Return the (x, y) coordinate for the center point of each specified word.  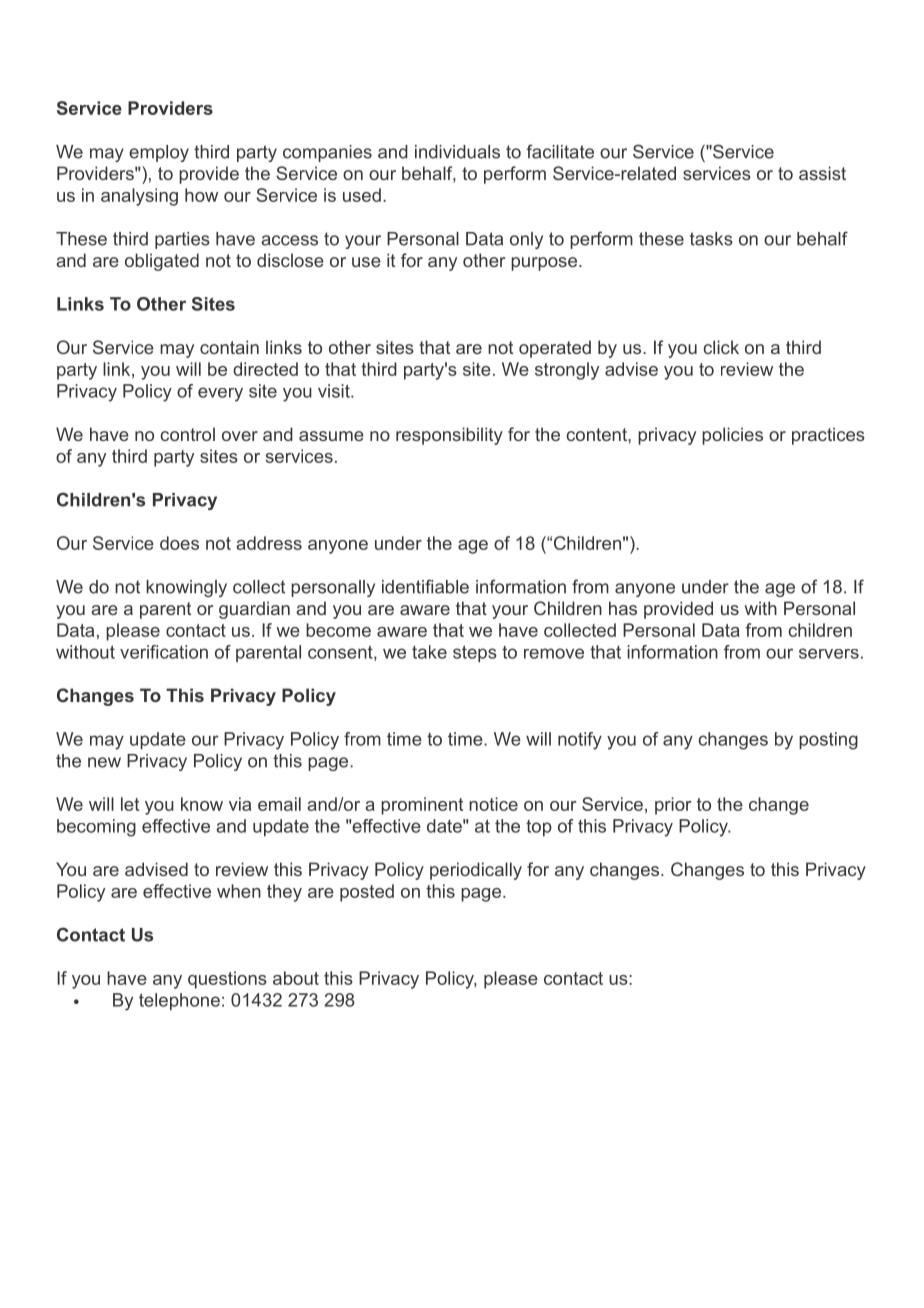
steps (475, 653)
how (201, 195)
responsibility (449, 436)
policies (732, 436)
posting (828, 741)
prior (673, 806)
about (296, 978)
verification (164, 652)
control (187, 434)
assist (822, 173)
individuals (457, 152)
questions (227, 980)
